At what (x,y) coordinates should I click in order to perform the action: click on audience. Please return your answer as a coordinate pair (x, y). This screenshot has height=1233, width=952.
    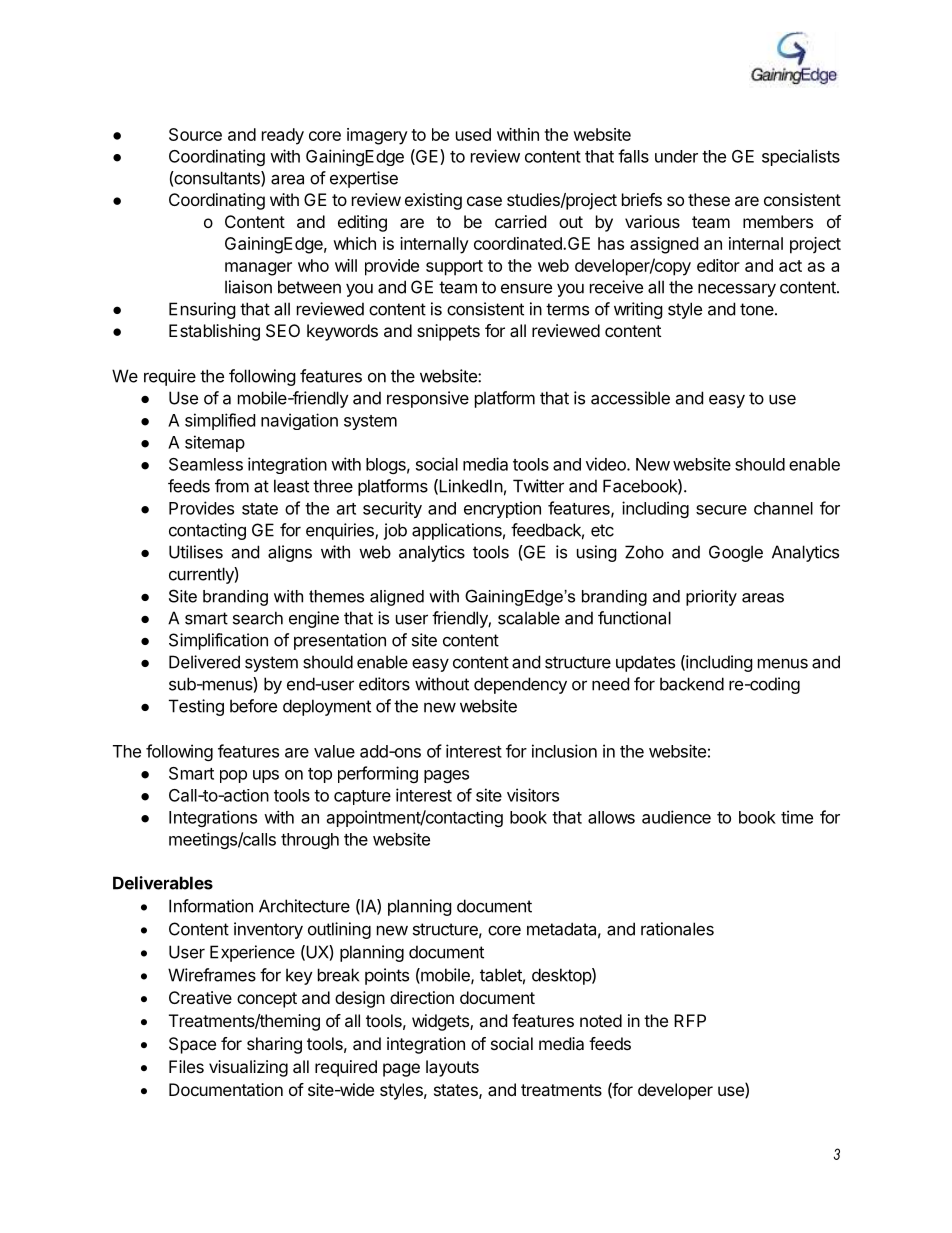
    Looking at the image, I should click on (676, 817).
